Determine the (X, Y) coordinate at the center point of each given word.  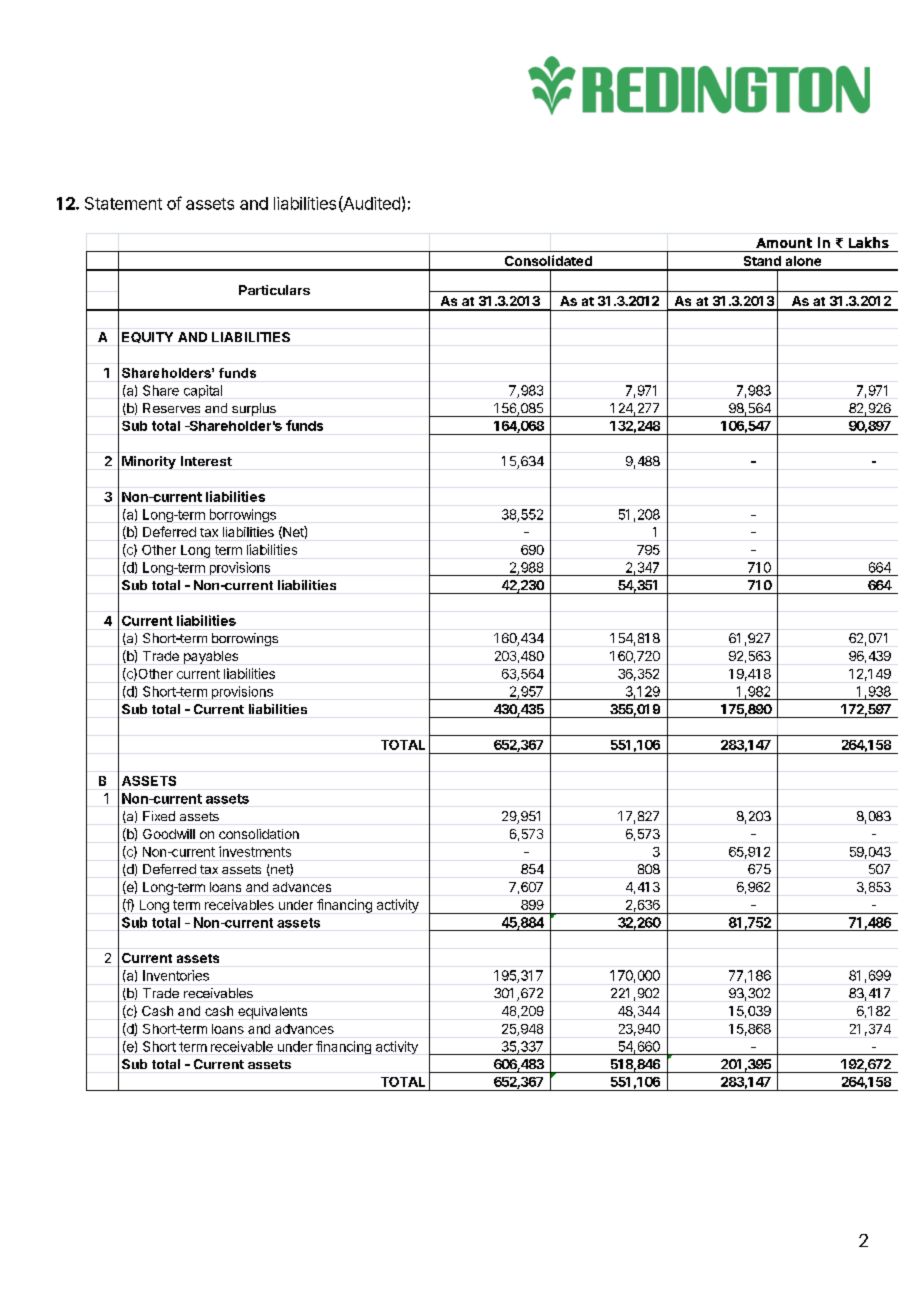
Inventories (176, 975)
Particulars (274, 290)
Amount (784, 243)
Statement (123, 203)
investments (255, 851)
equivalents (272, 1012)
